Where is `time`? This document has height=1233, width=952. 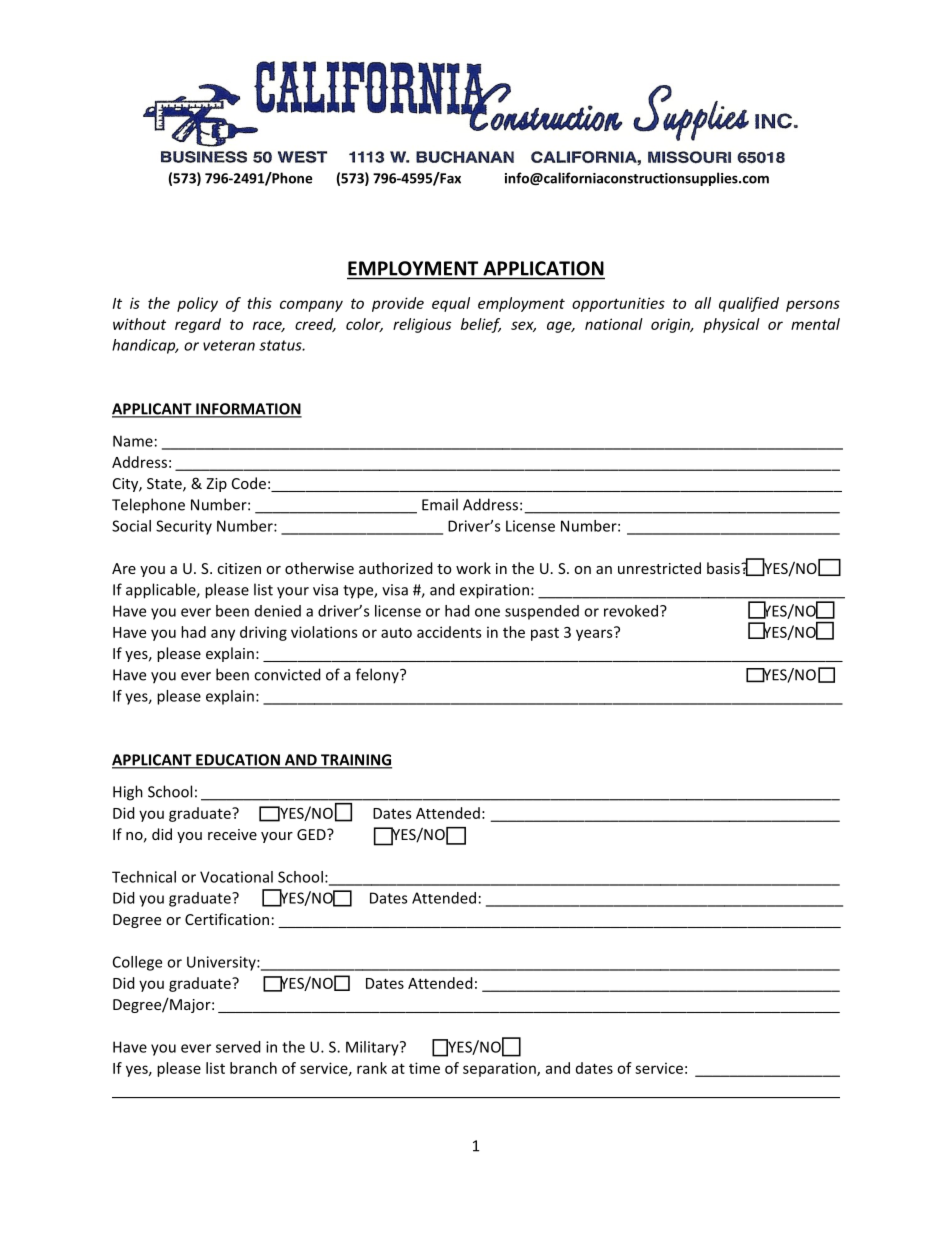 time is located at coordinates (424, 1068).
